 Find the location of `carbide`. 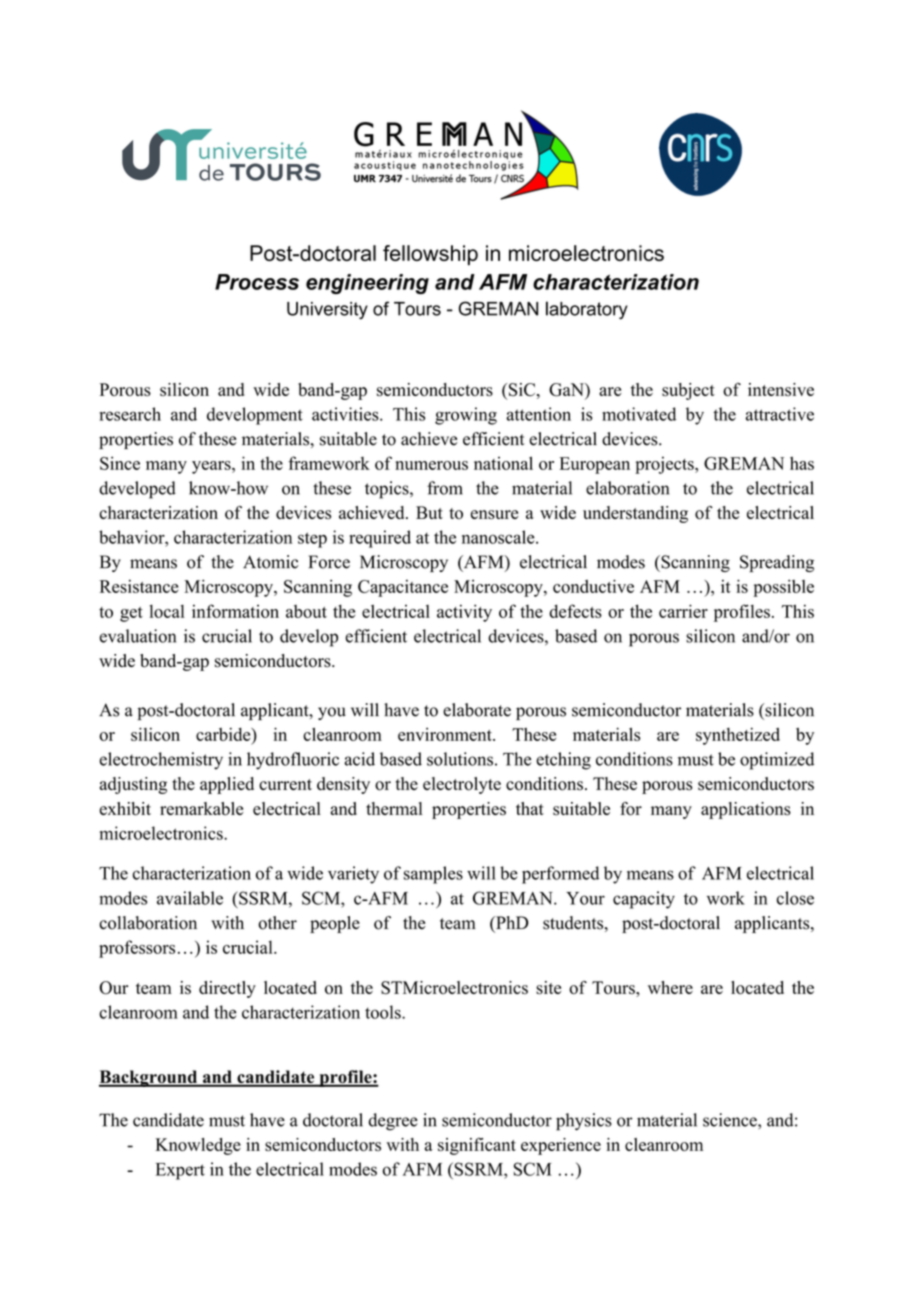

carbide is located at coordinates (224, 734).
